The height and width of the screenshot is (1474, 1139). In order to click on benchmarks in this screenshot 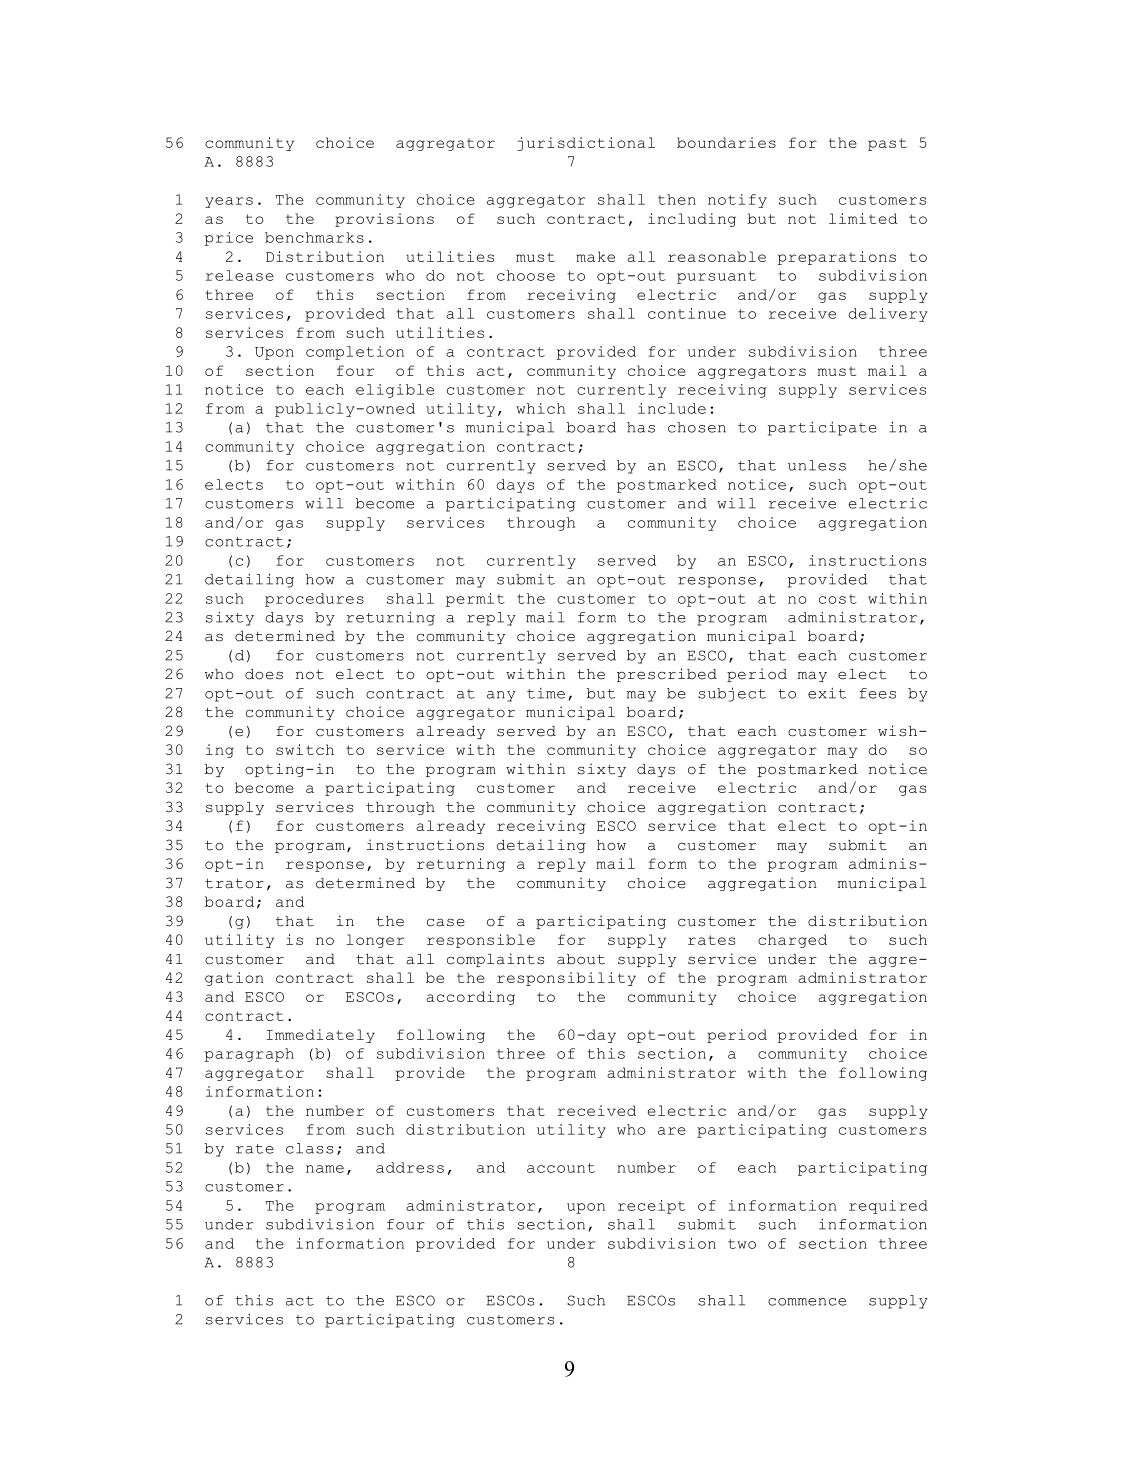, I will do `click(314, 237)`.
